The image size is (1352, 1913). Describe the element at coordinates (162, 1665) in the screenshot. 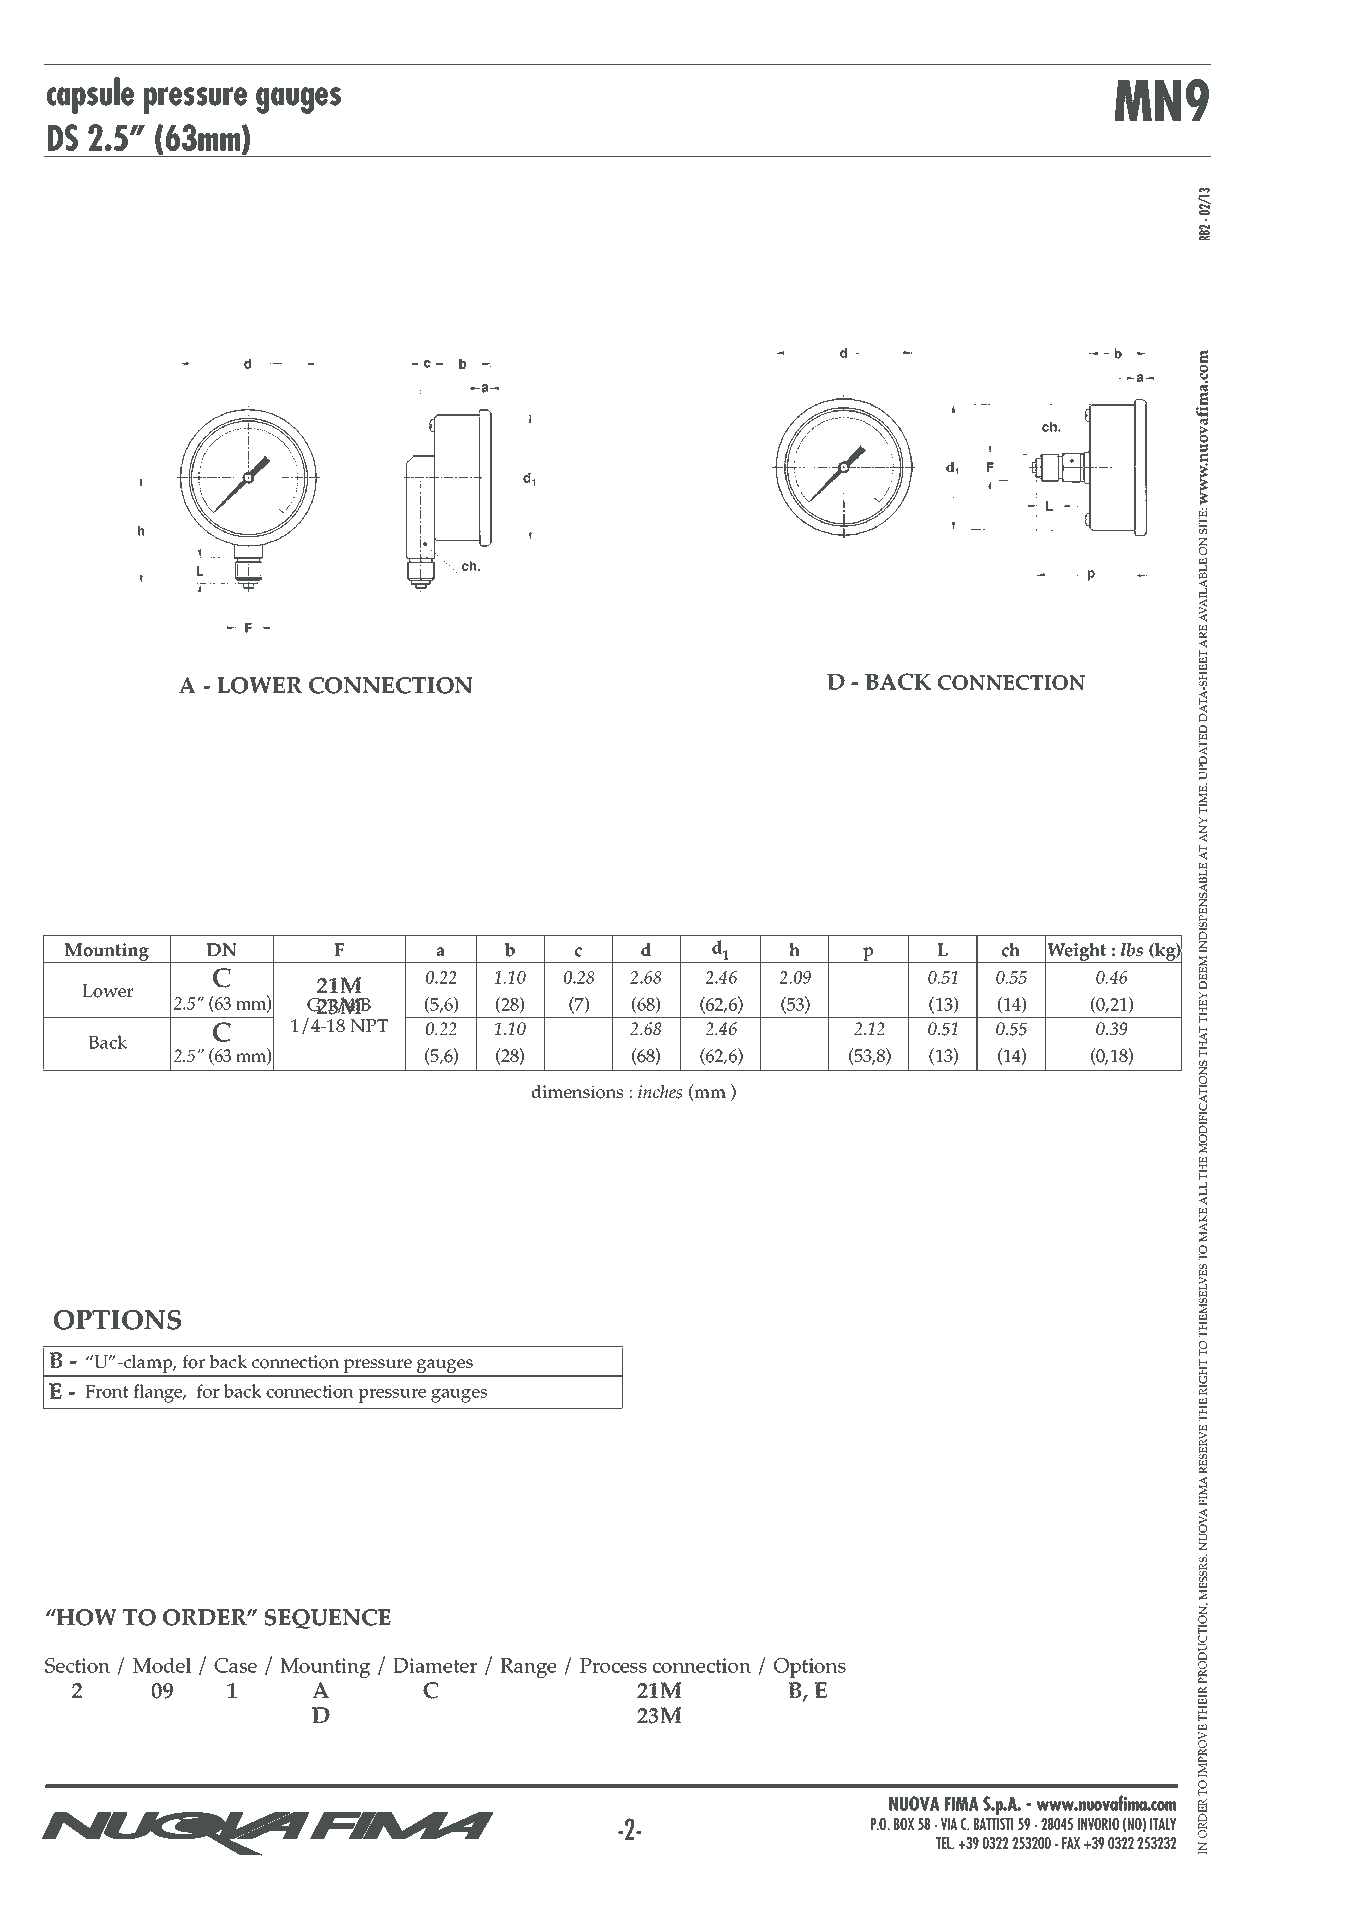

I see `Model` at that location.
